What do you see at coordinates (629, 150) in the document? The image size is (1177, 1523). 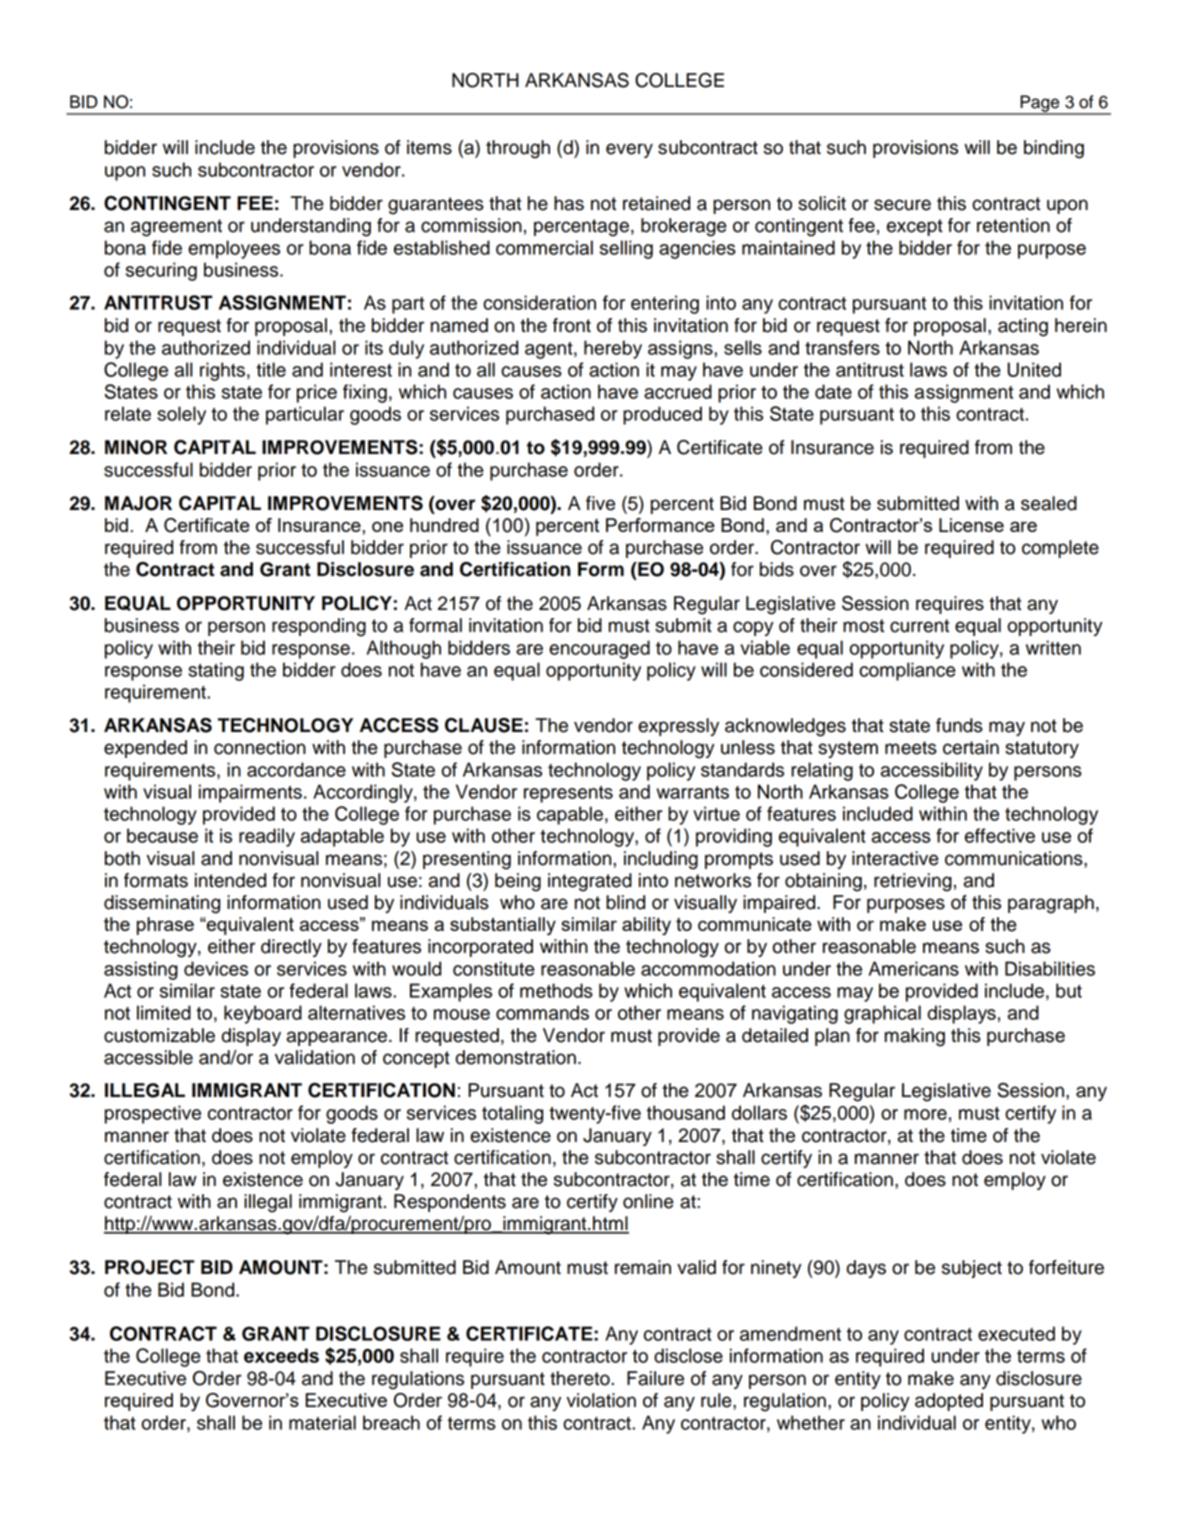 I see `every` at bounding box center [629, 150].
